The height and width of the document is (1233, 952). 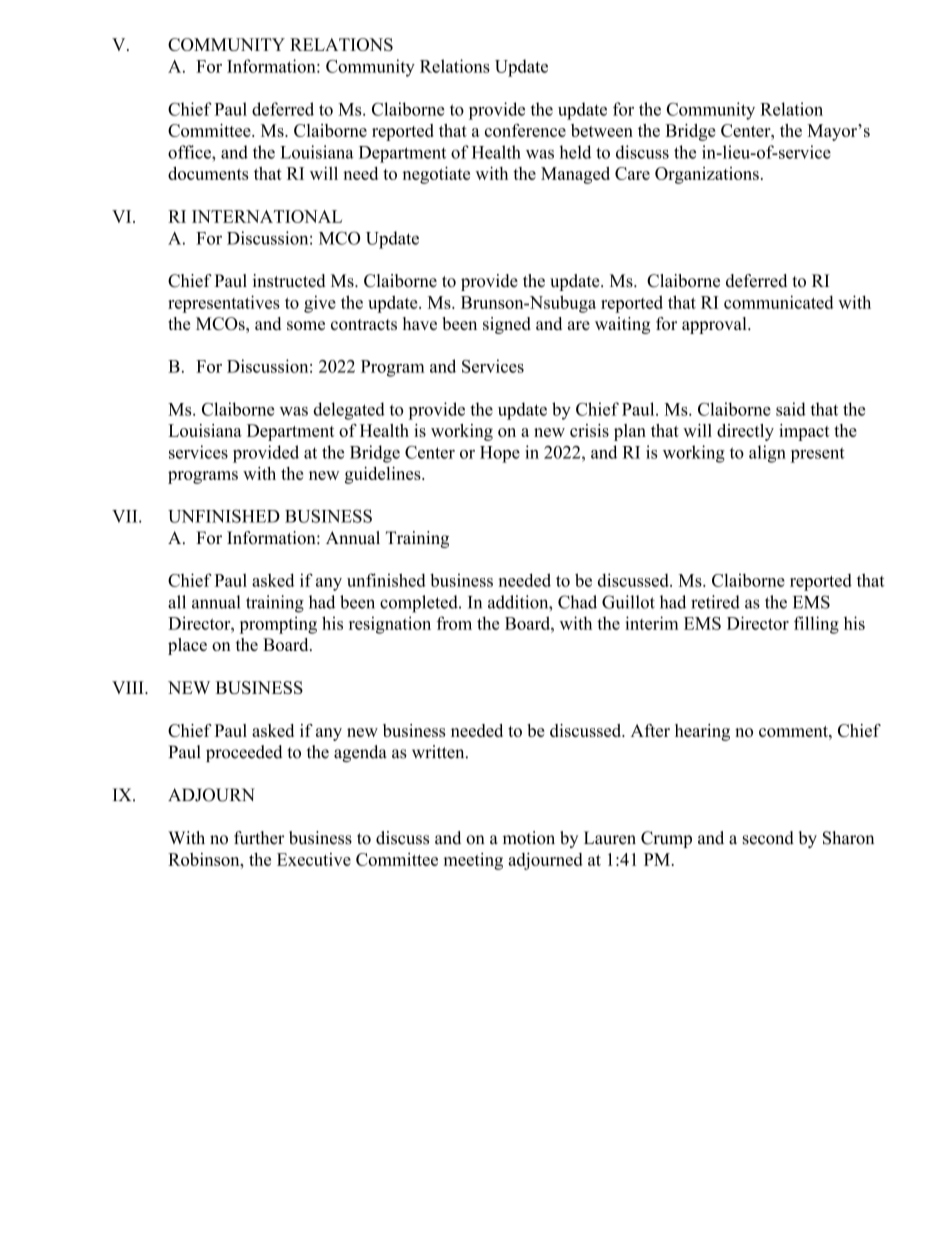 What do you see at coordinates (507, 325) in the document?
I see `signed` at bounding box center [507, 325].
